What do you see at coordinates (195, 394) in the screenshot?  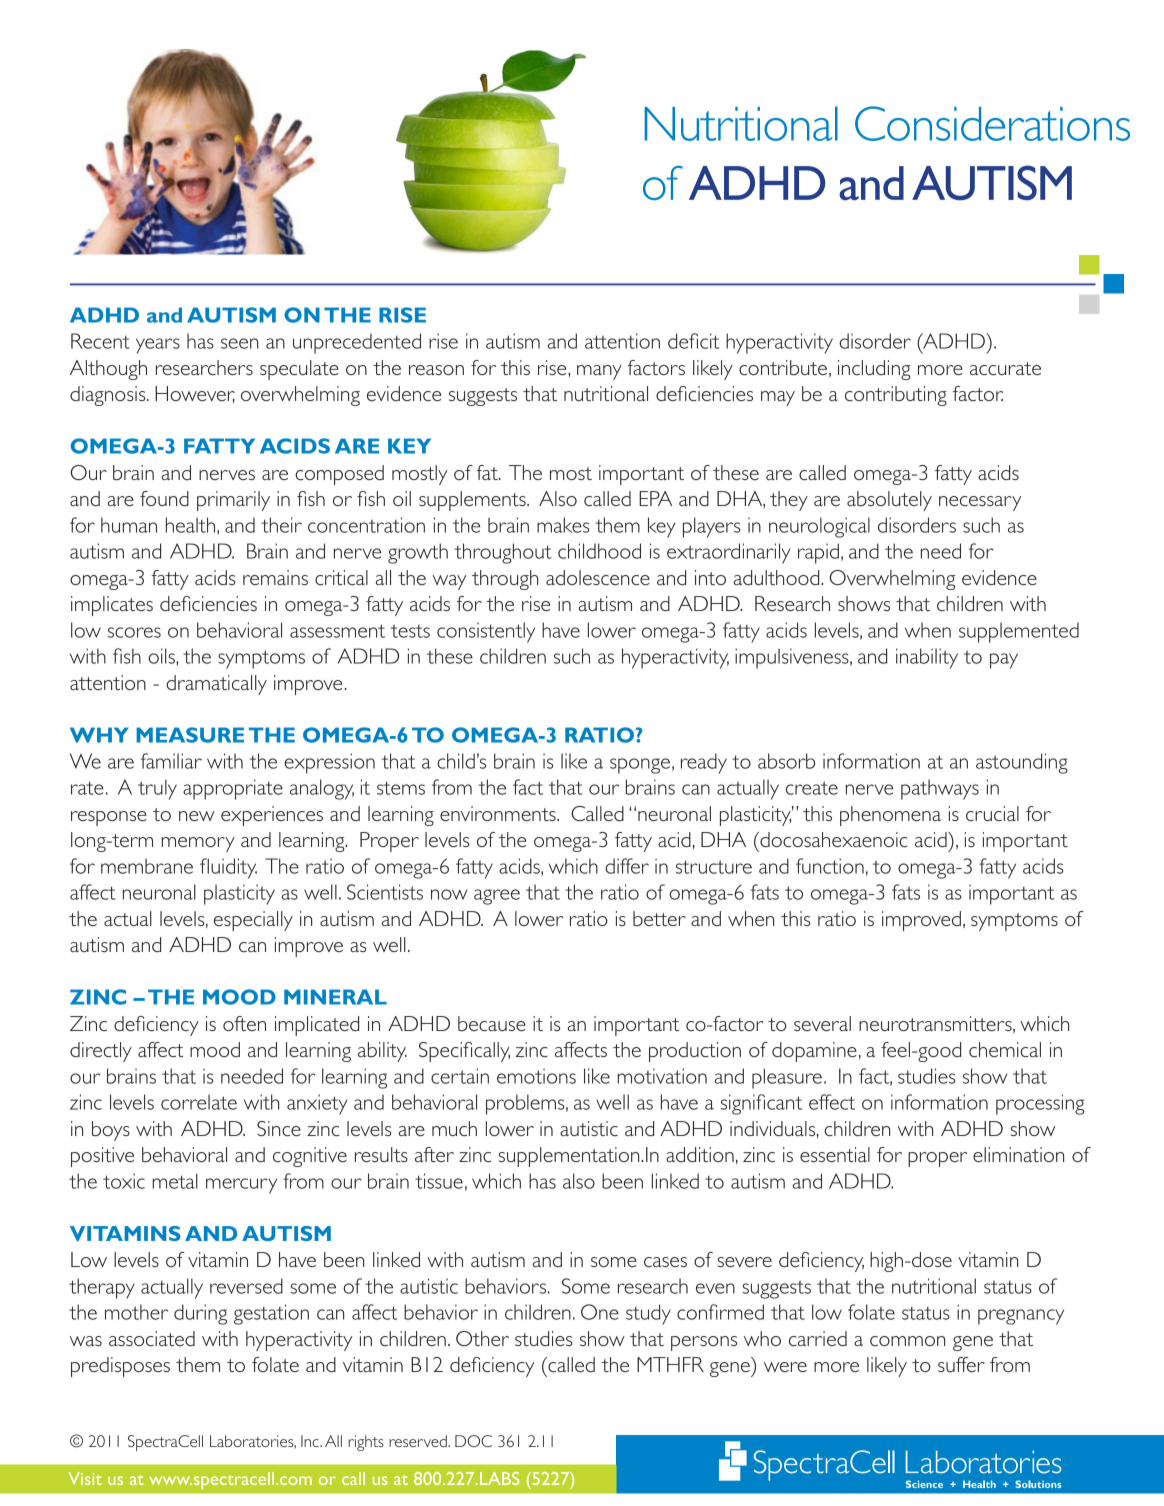 I see `However` at bounding box center [195, 394].
